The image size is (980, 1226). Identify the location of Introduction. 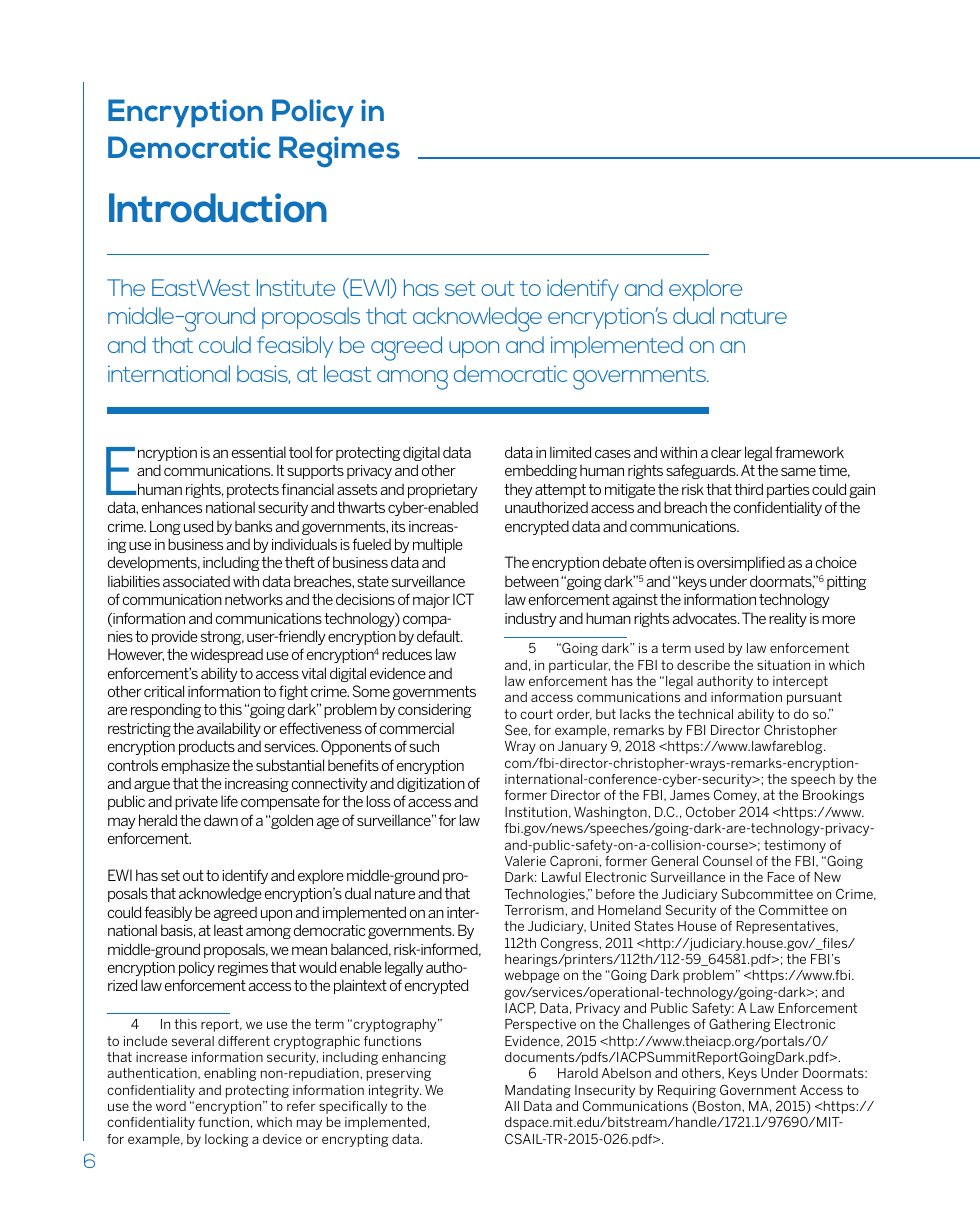
(218, 208).
